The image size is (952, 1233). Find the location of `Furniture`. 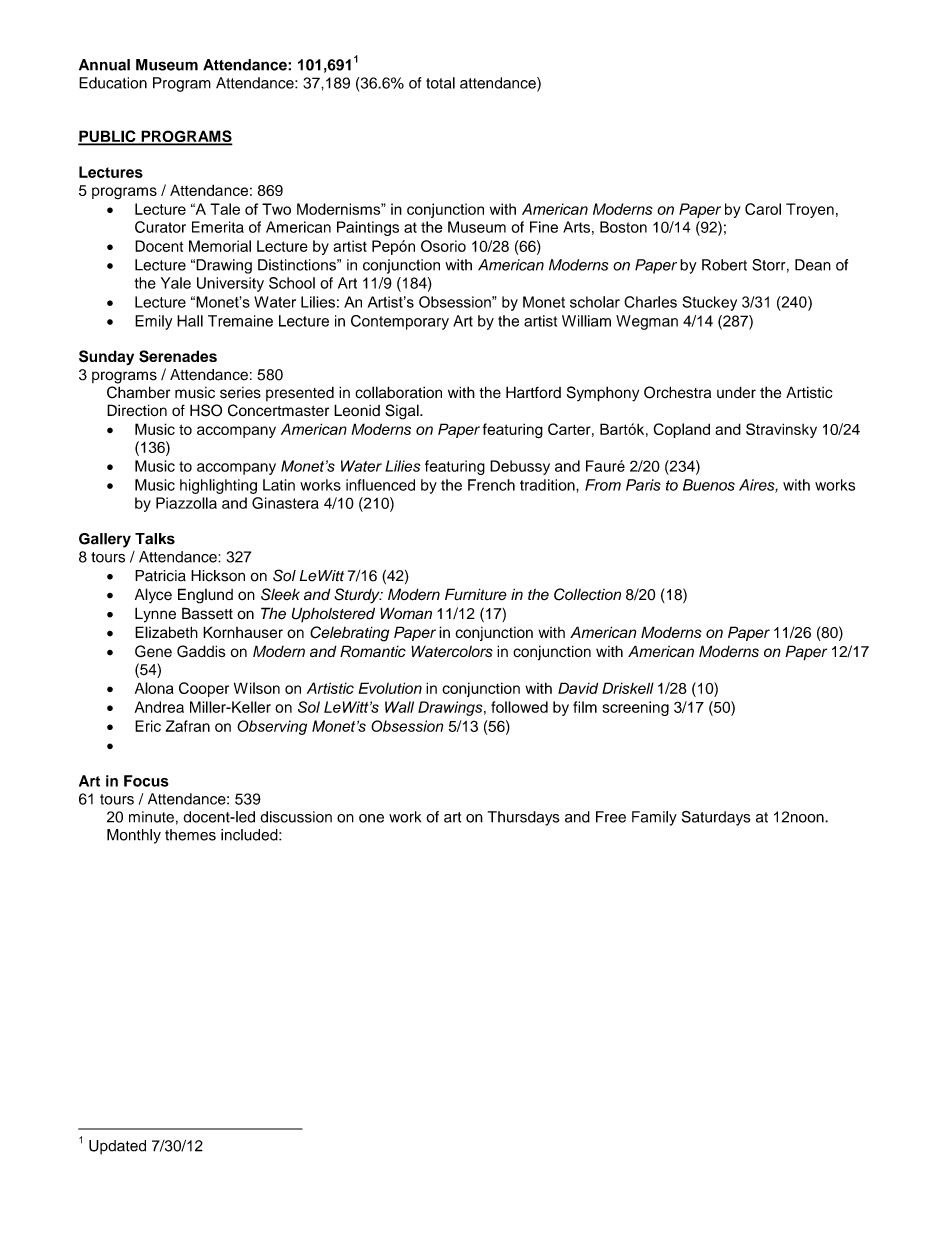

Furniture is located at coordinates (476, 594).
